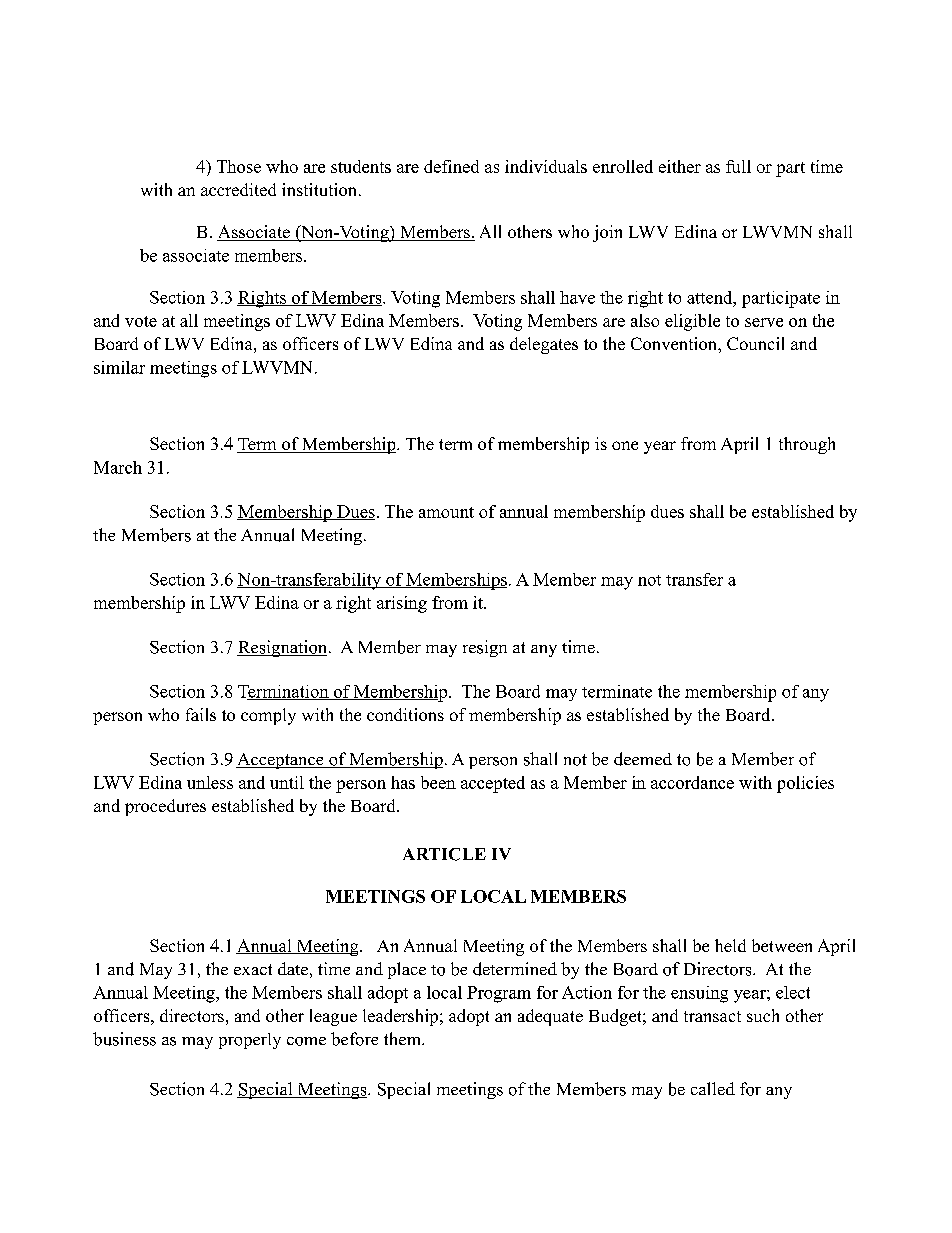 This screenshot has width=952, height=1233. Describe the element at coordinates (405, 714) in the screenshot. I see `conditions` at that location.
